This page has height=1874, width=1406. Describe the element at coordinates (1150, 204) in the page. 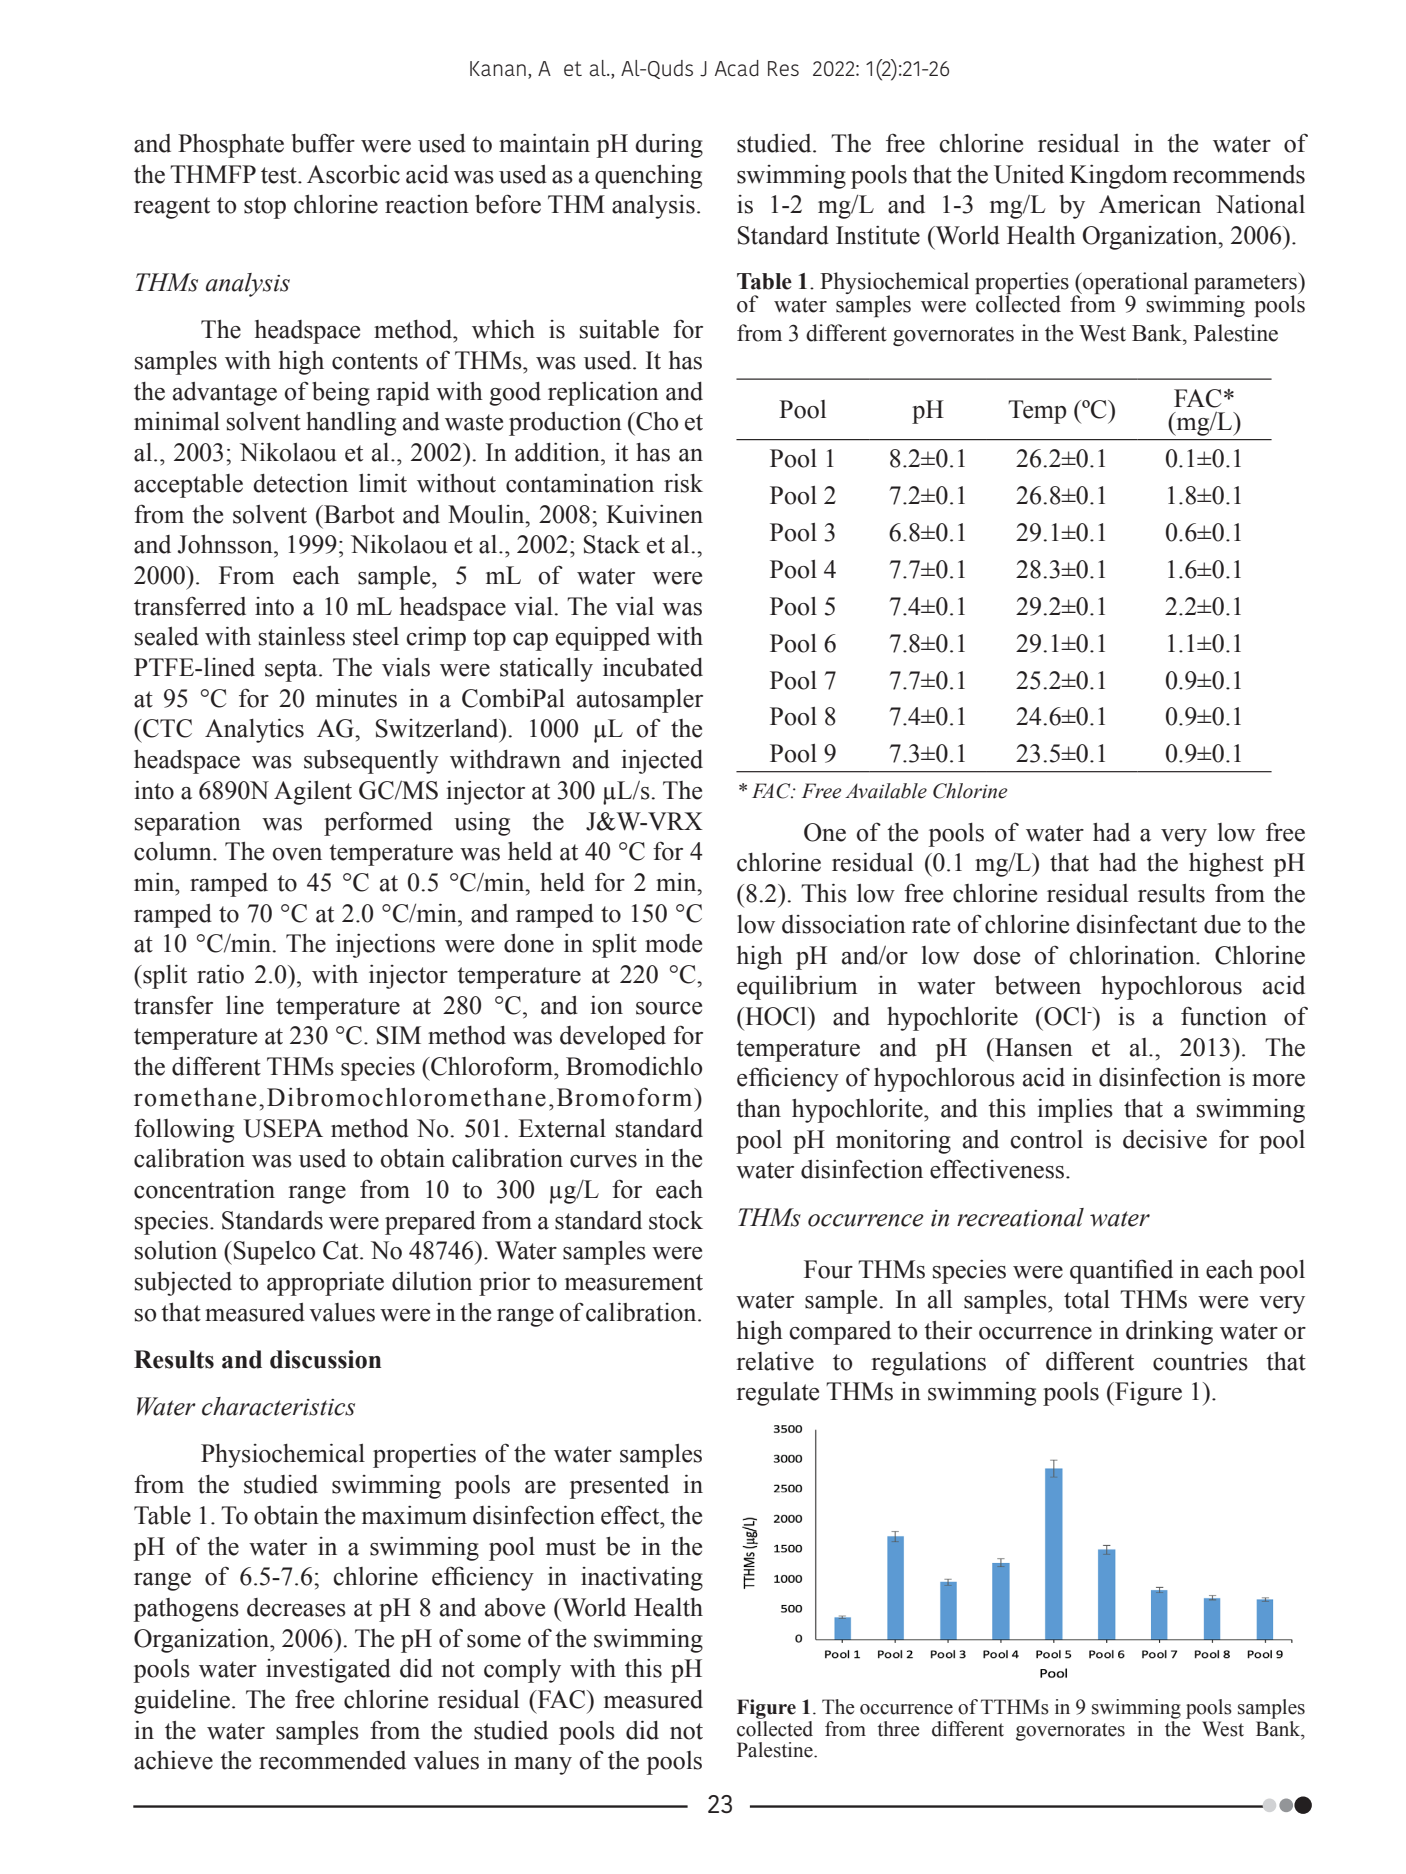

I see `American` at that location.
